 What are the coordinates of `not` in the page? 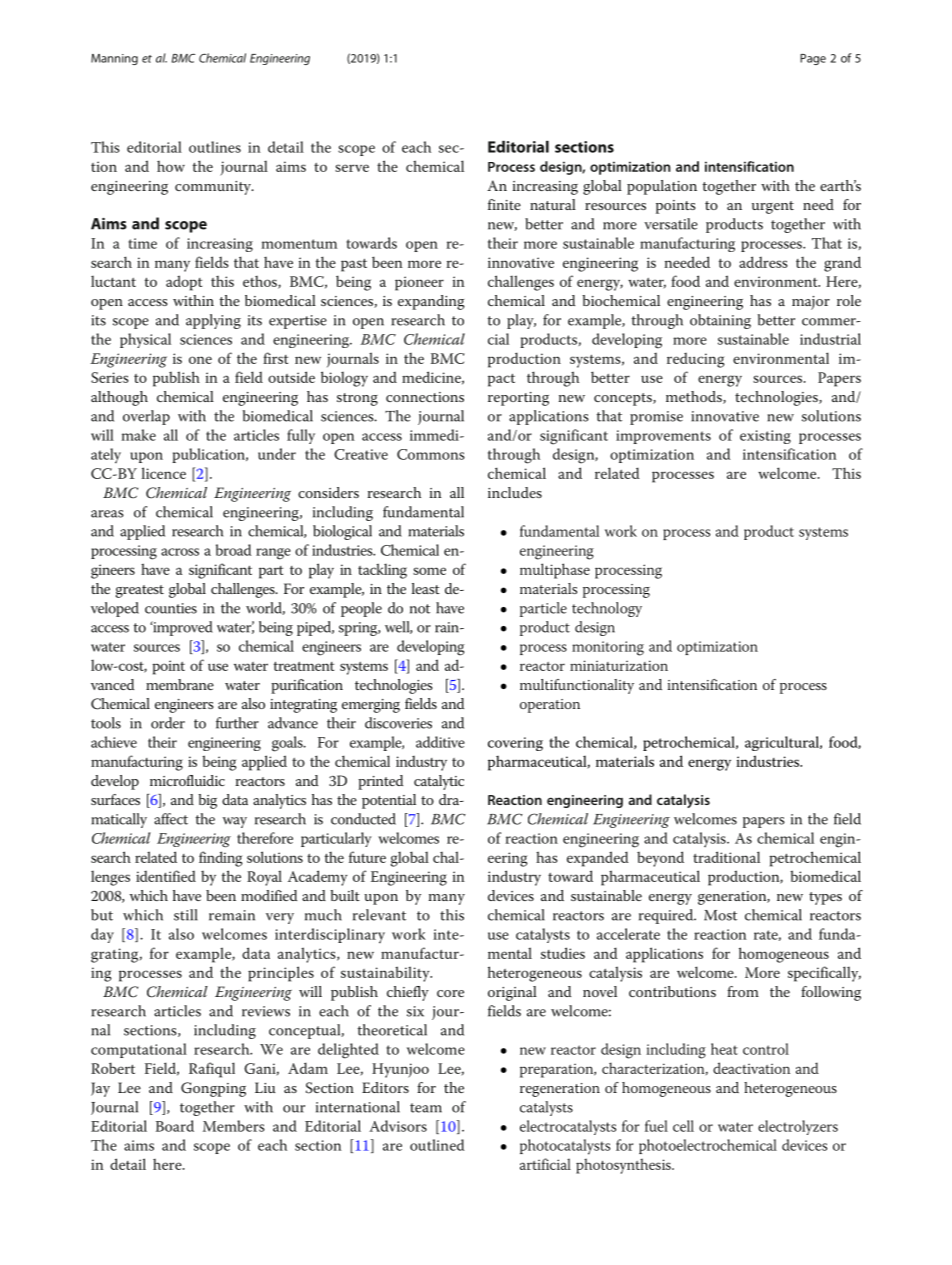 It's located at (420, 609).
